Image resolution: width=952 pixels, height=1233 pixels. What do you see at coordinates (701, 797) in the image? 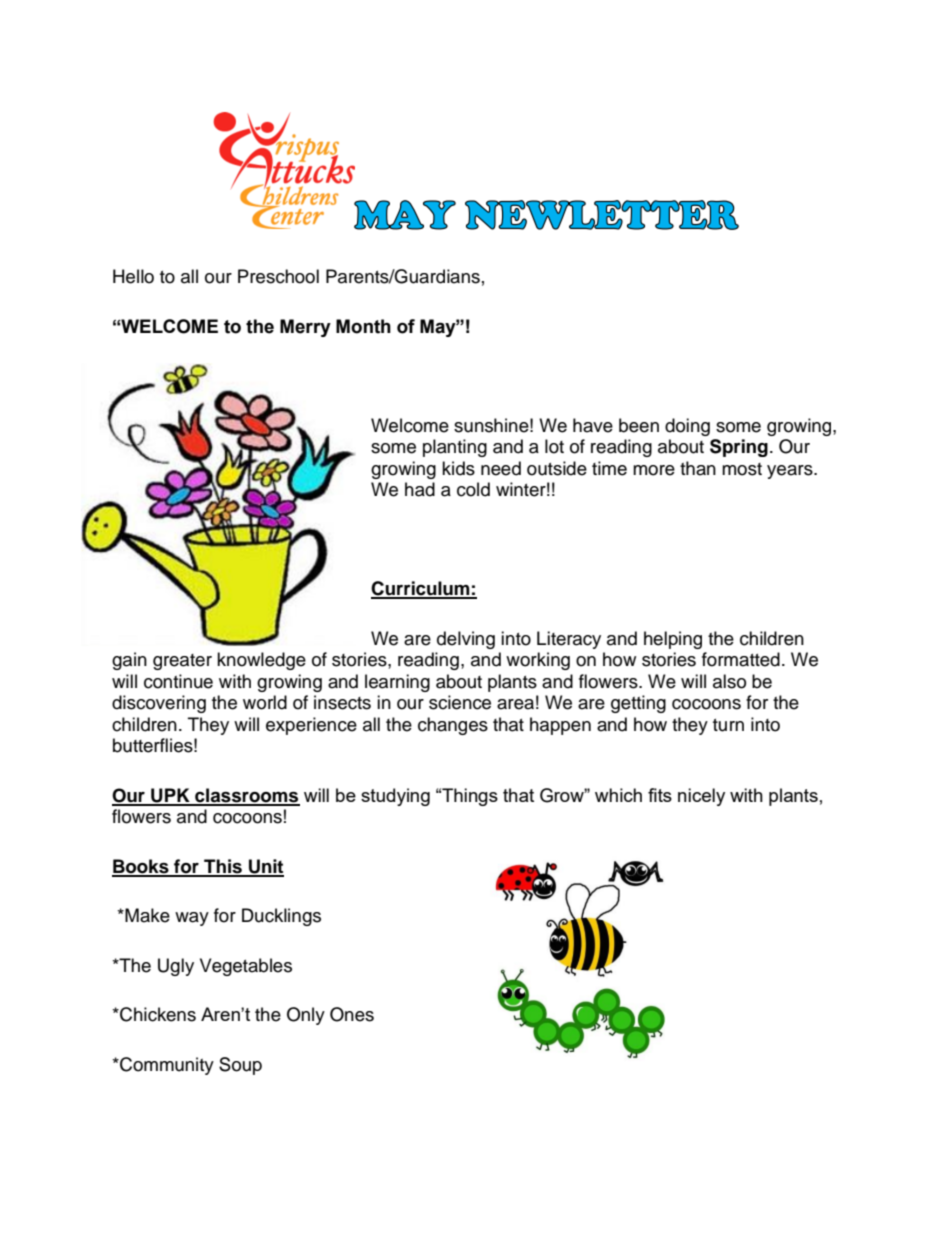
I see `nicely` at bounding box center [701, 797].
